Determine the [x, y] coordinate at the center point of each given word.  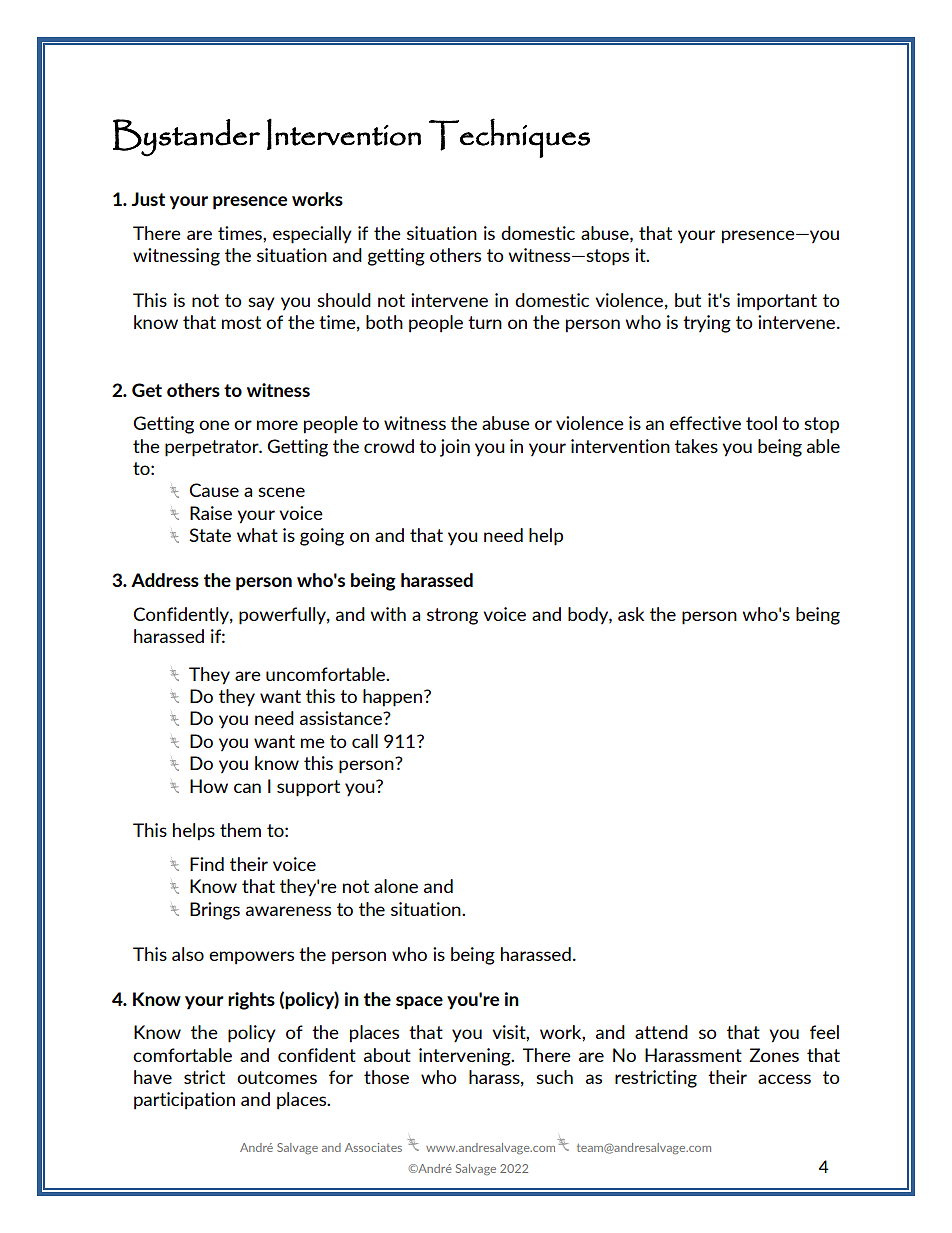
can [247, 788]
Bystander [186, 138]
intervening [466, 1057]
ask [631, 614]
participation [184, 1101]
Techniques [509, 138]
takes [696, 446]
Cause [214, 490]
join [455, 448]
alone [396, 886]
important [777, 302]
